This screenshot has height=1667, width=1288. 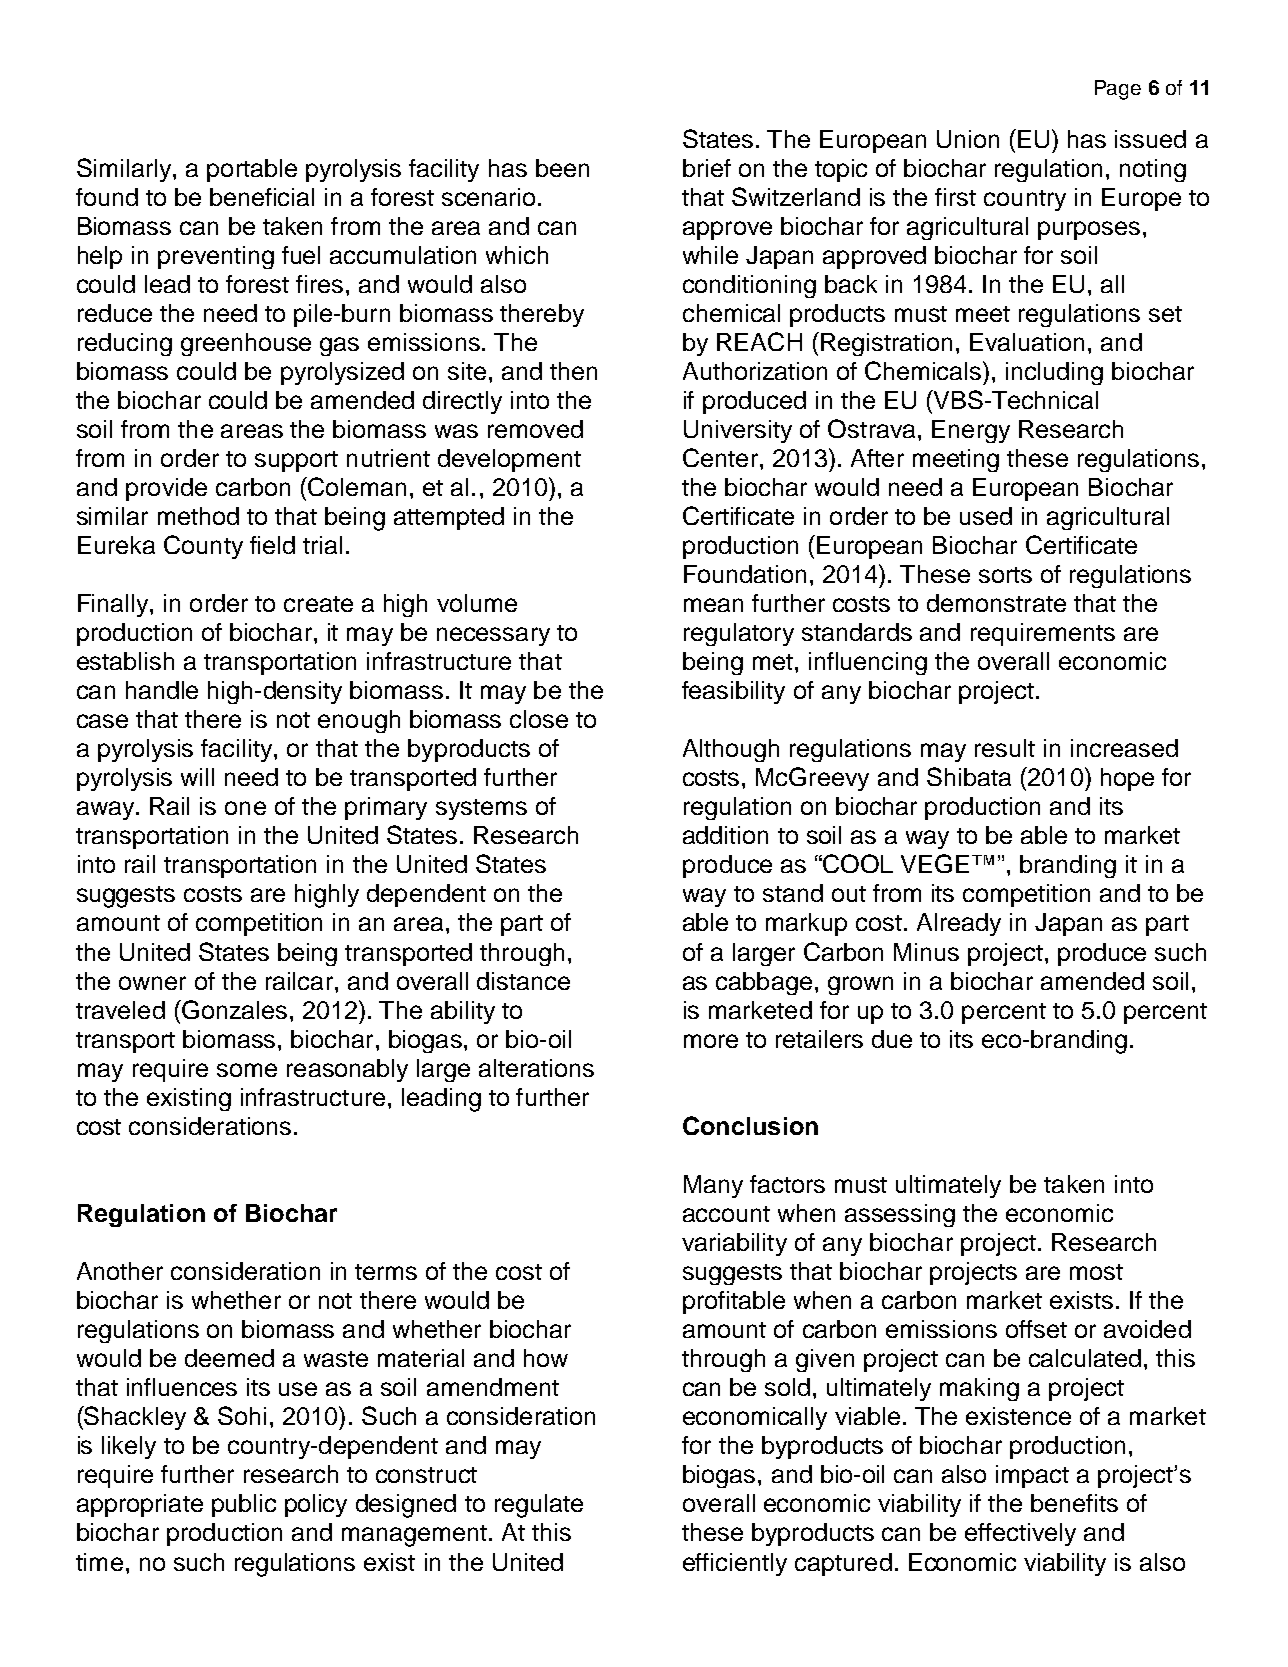 What do you see at coordinates (968, 139) in the screenshot?
I see `Union` at bounding box center [968, 139].
